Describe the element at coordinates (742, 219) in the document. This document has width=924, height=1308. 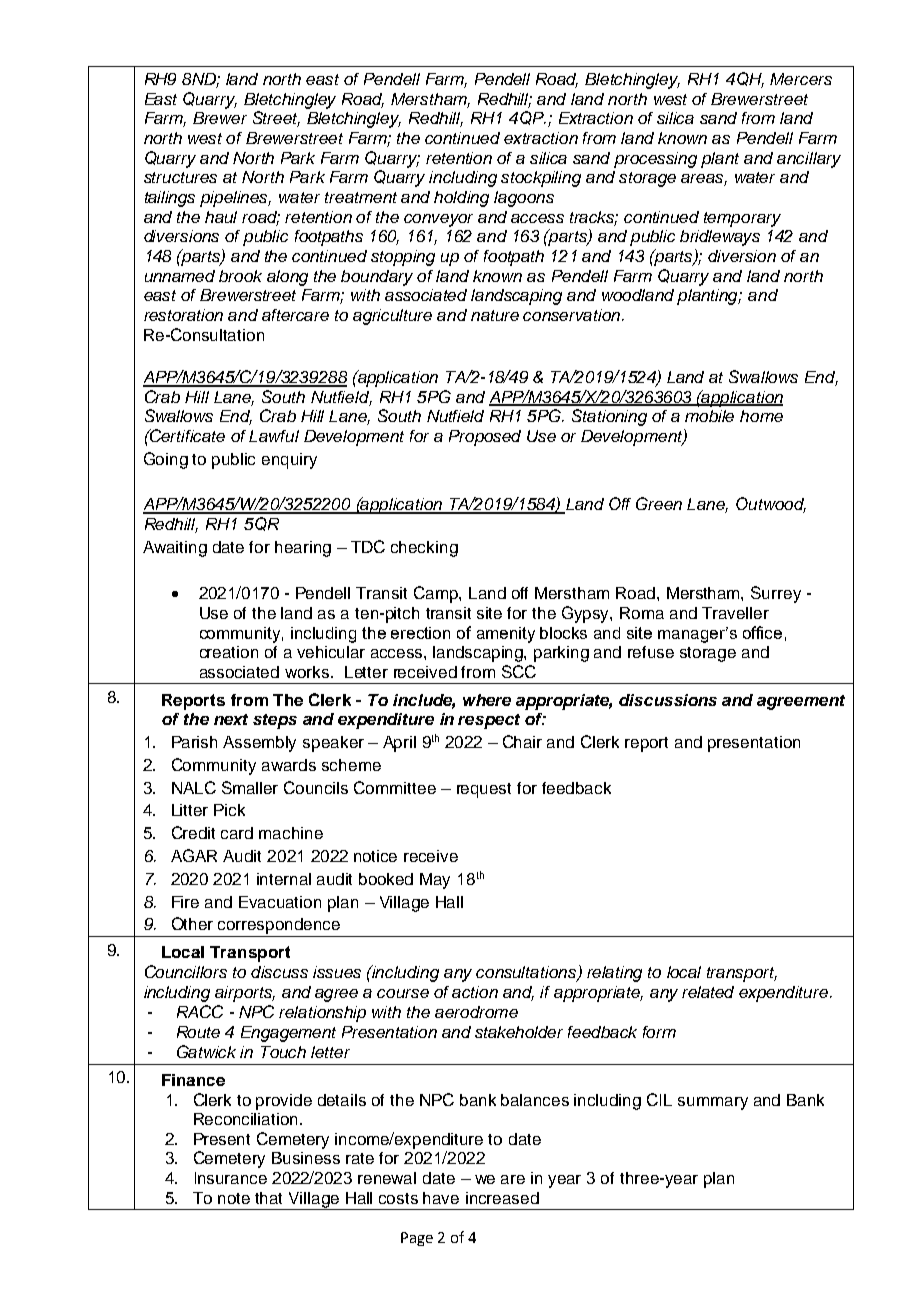
I see `temporary` at that location.
